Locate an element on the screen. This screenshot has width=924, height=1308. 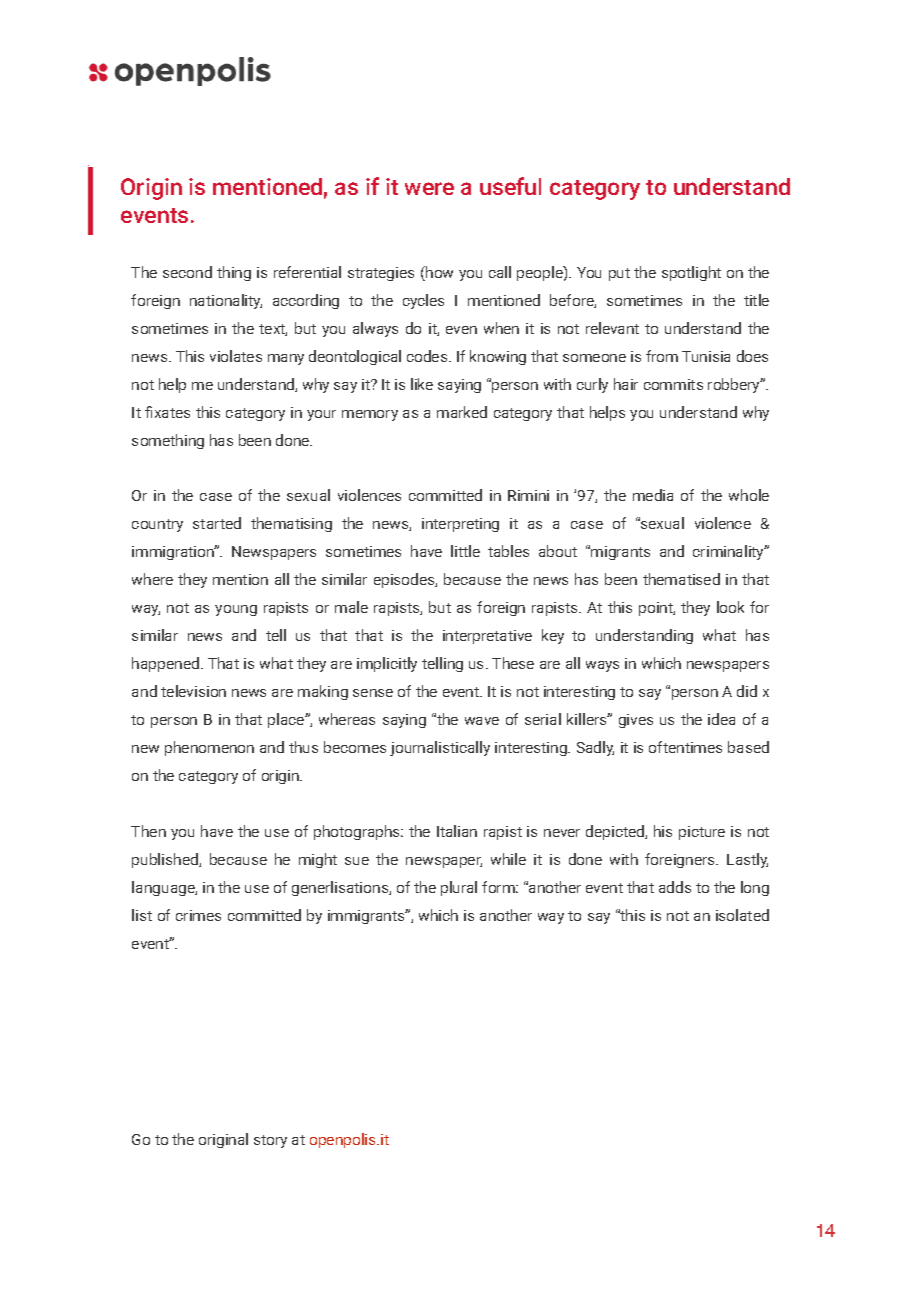
isolated is located at coordinates (742, 915).
